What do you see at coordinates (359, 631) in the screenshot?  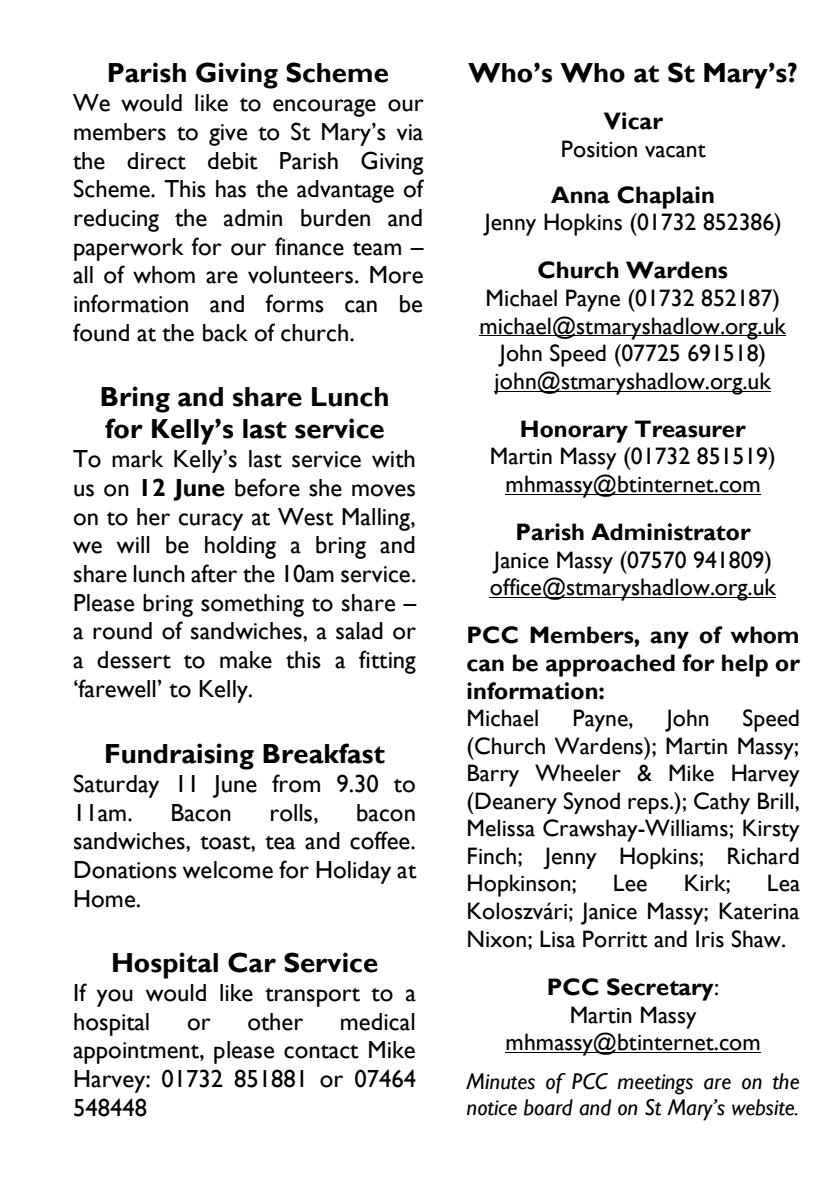 I see `salad` at bounding box center [359, 631].
